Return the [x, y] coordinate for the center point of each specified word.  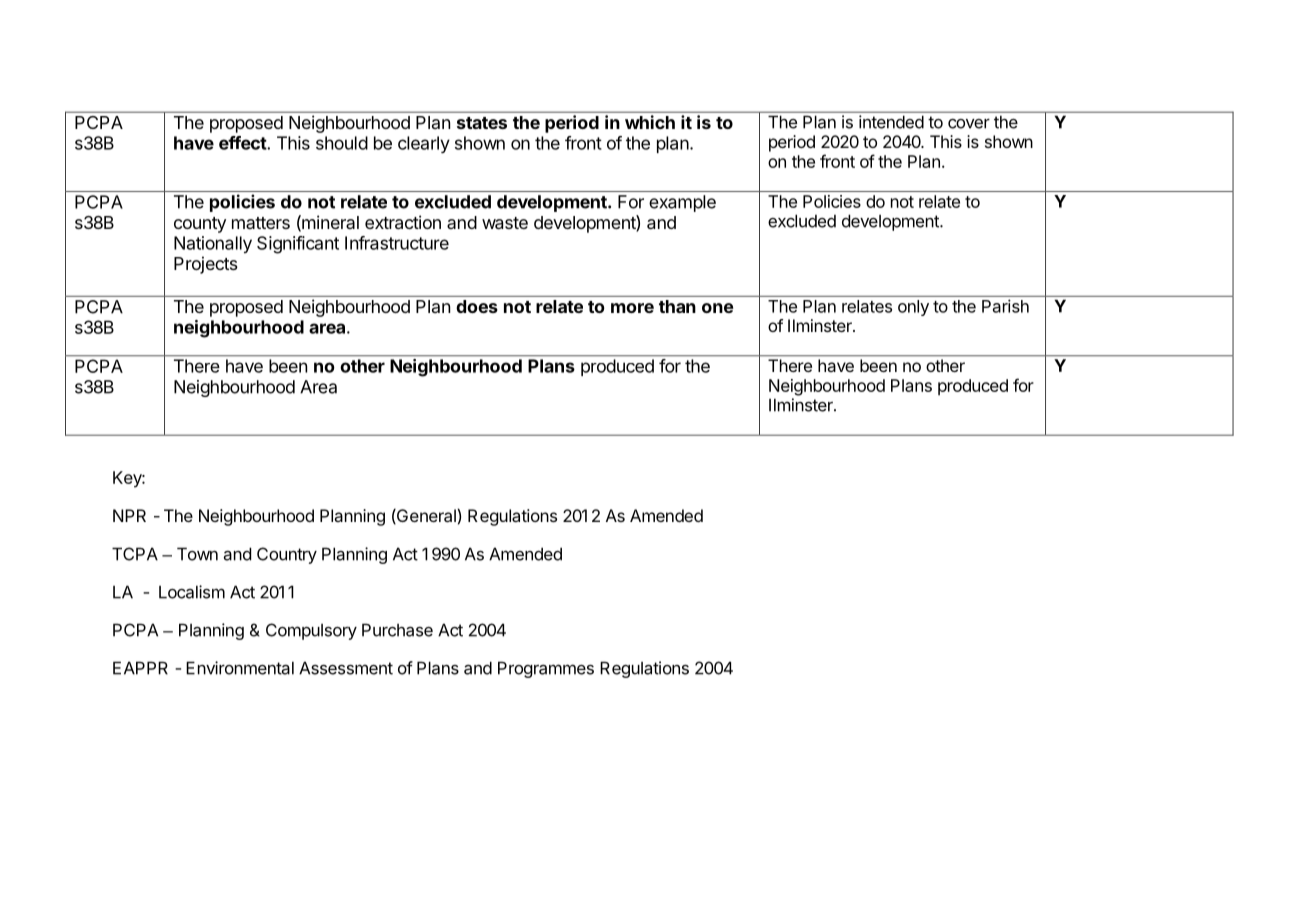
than [677, 306]
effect [243, 143]
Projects [206, 265]
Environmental [240, 668]
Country [287, 555]
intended [891, 122]
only [913, 308]
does [477, 306]
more [632, 308]
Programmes [546, 669]
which [650, 122]
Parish [1005, 306]
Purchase [397, 630]
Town [197, 554]
